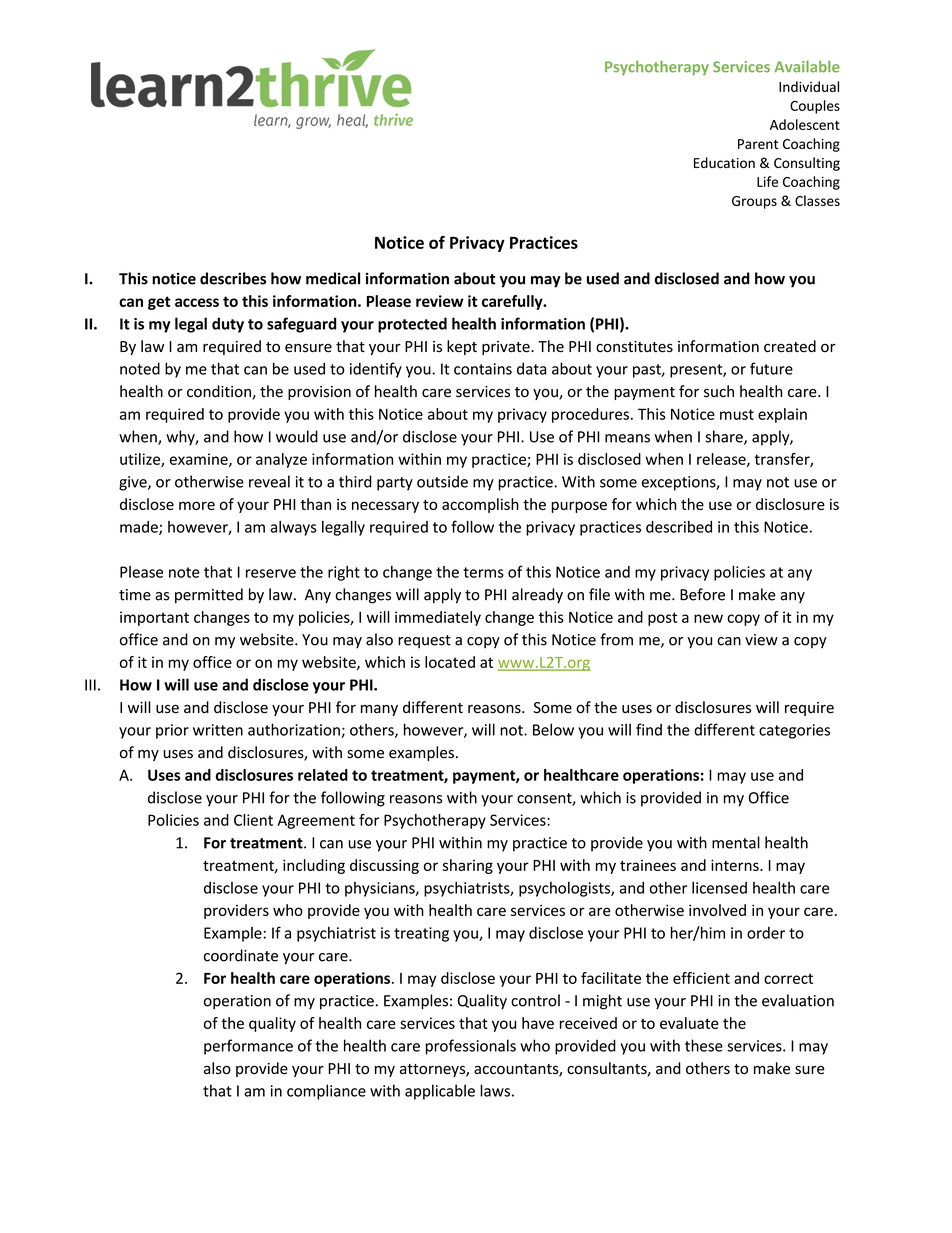  I want to click on Parent, so click(758, 144).
